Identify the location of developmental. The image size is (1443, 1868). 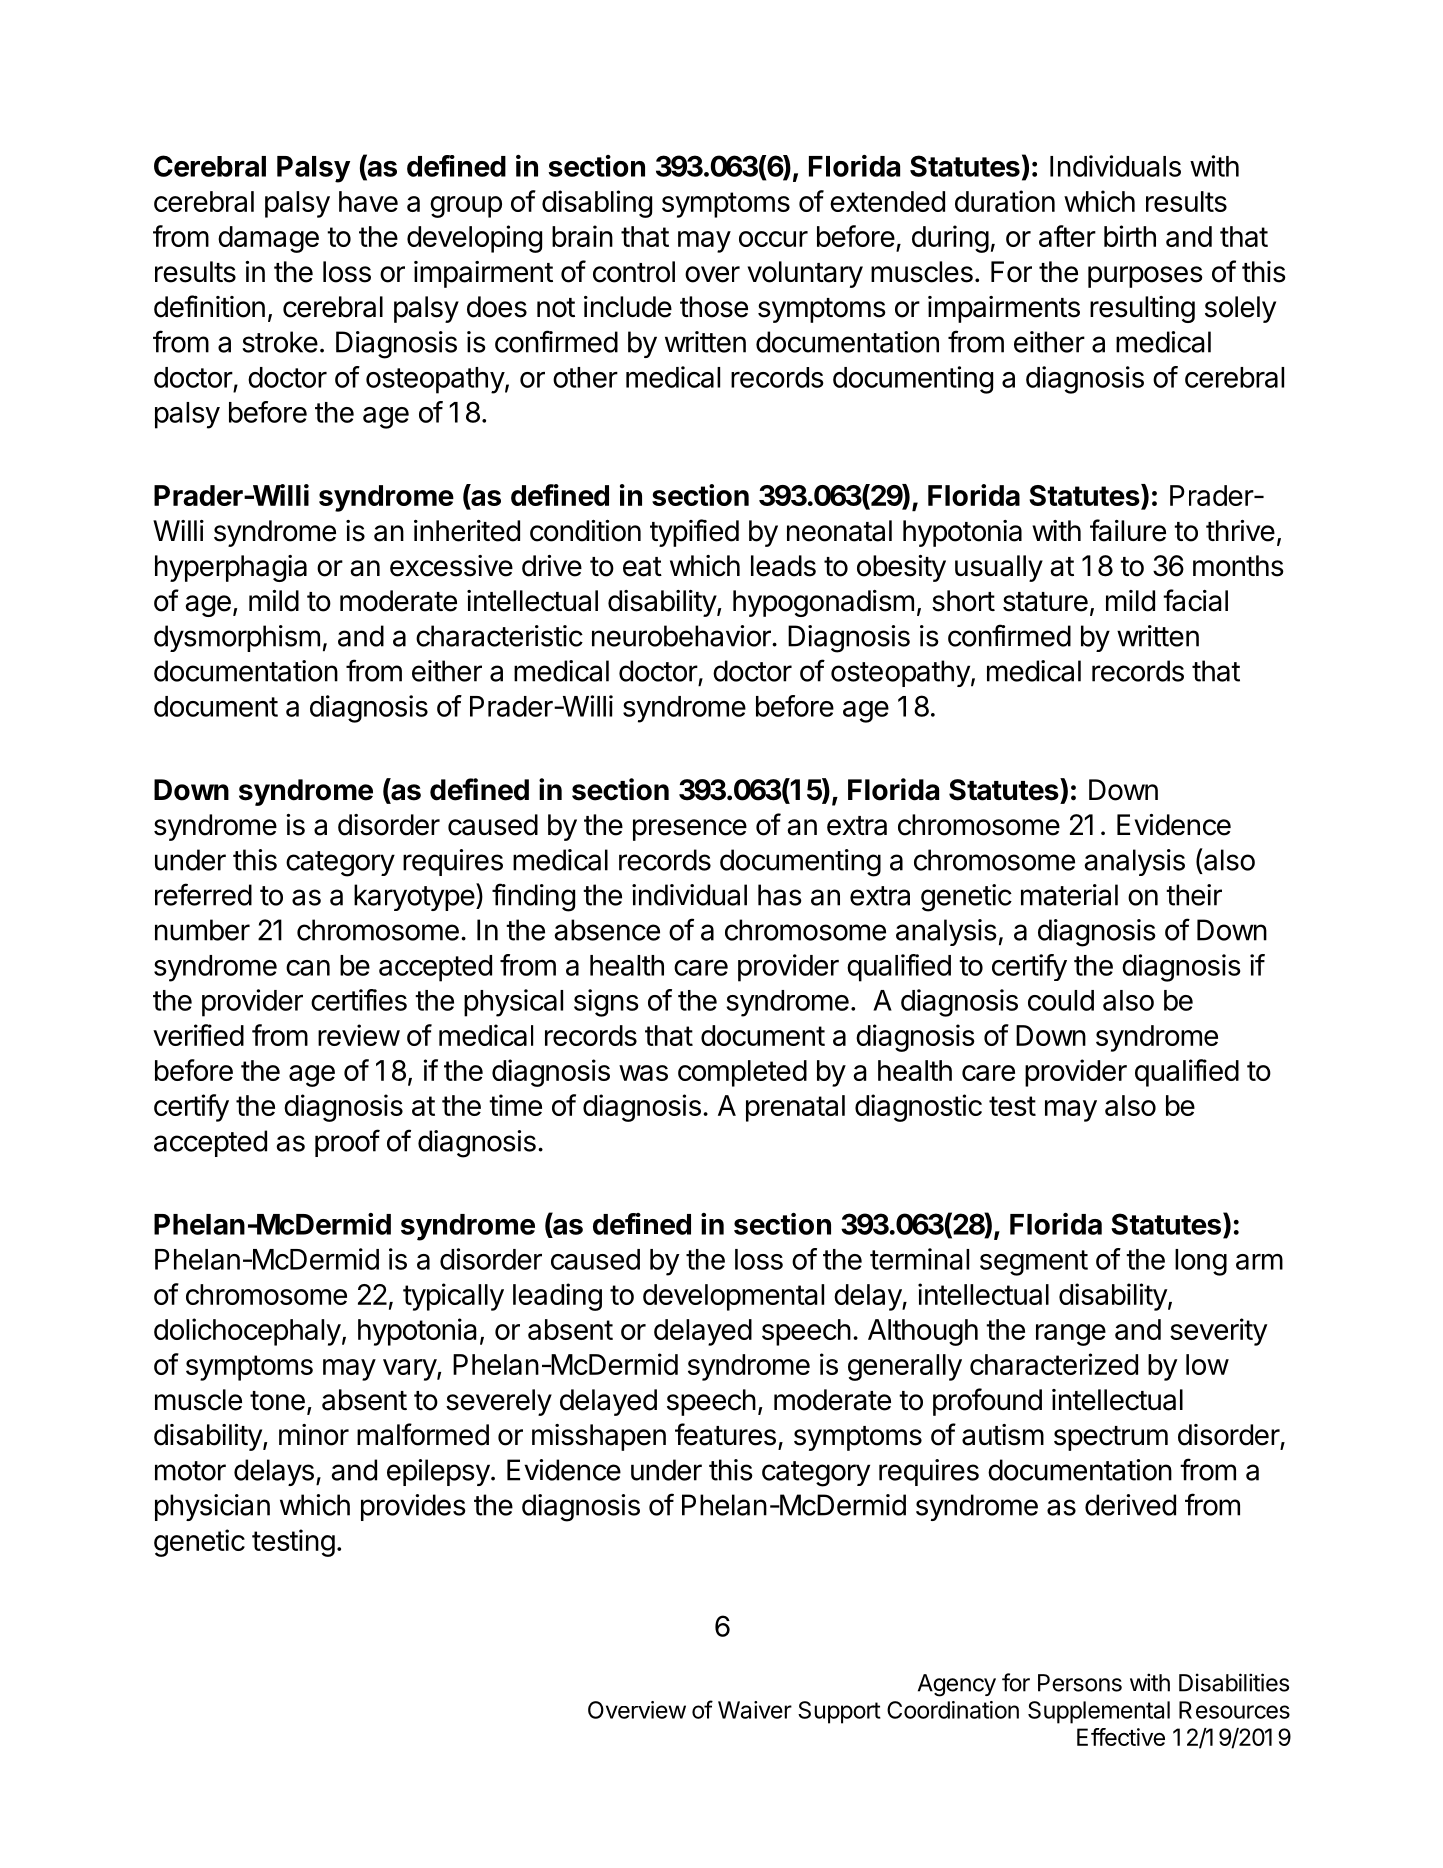
(733, 1297).
